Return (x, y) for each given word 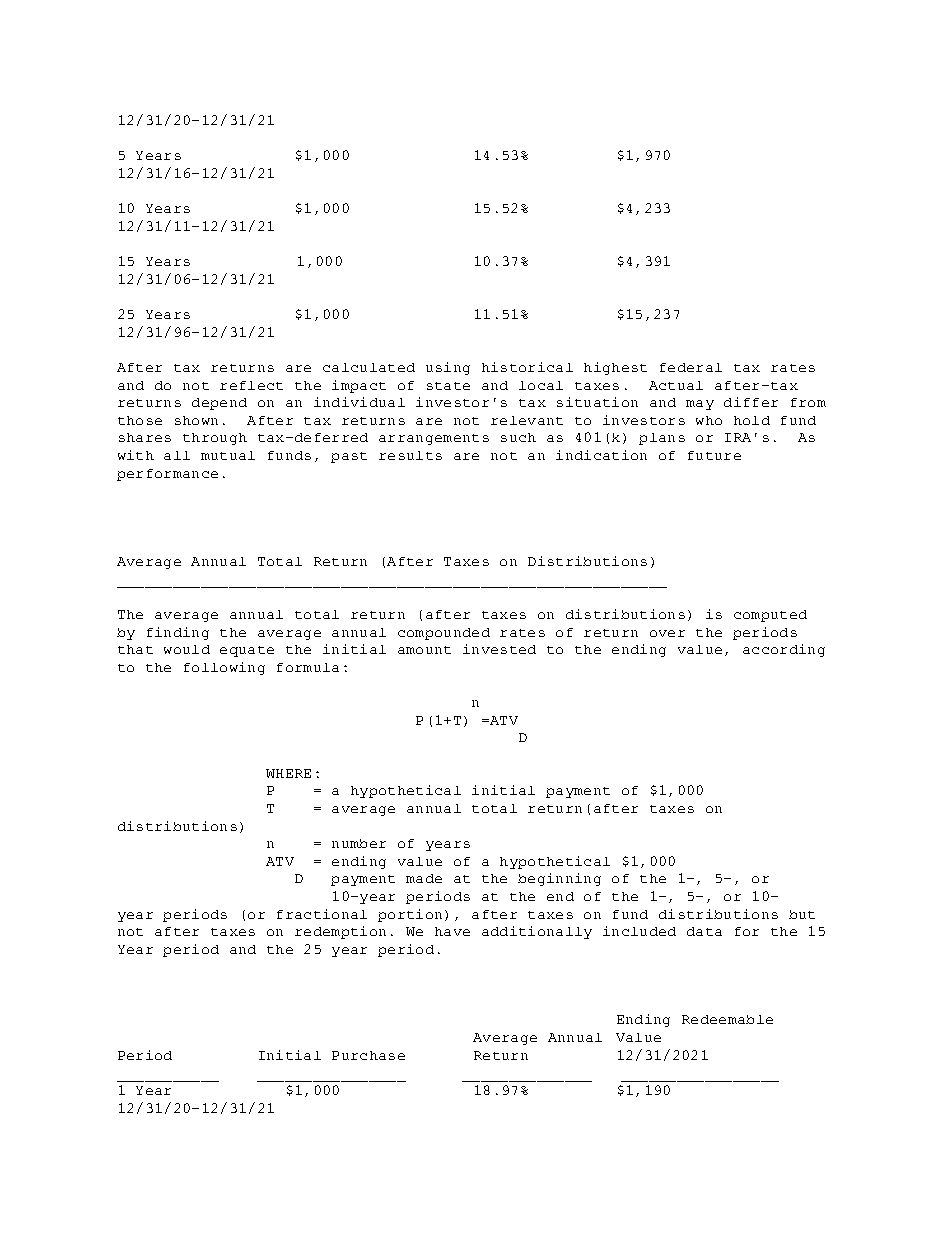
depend (219, 404)
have (452, 931)
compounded (444, 634)
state (448, 386)
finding (178, 633)
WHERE (288, 773)
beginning (559, 879)
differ (751, 402)
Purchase (368, 1055)
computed (770, 616)
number (359, 843)
